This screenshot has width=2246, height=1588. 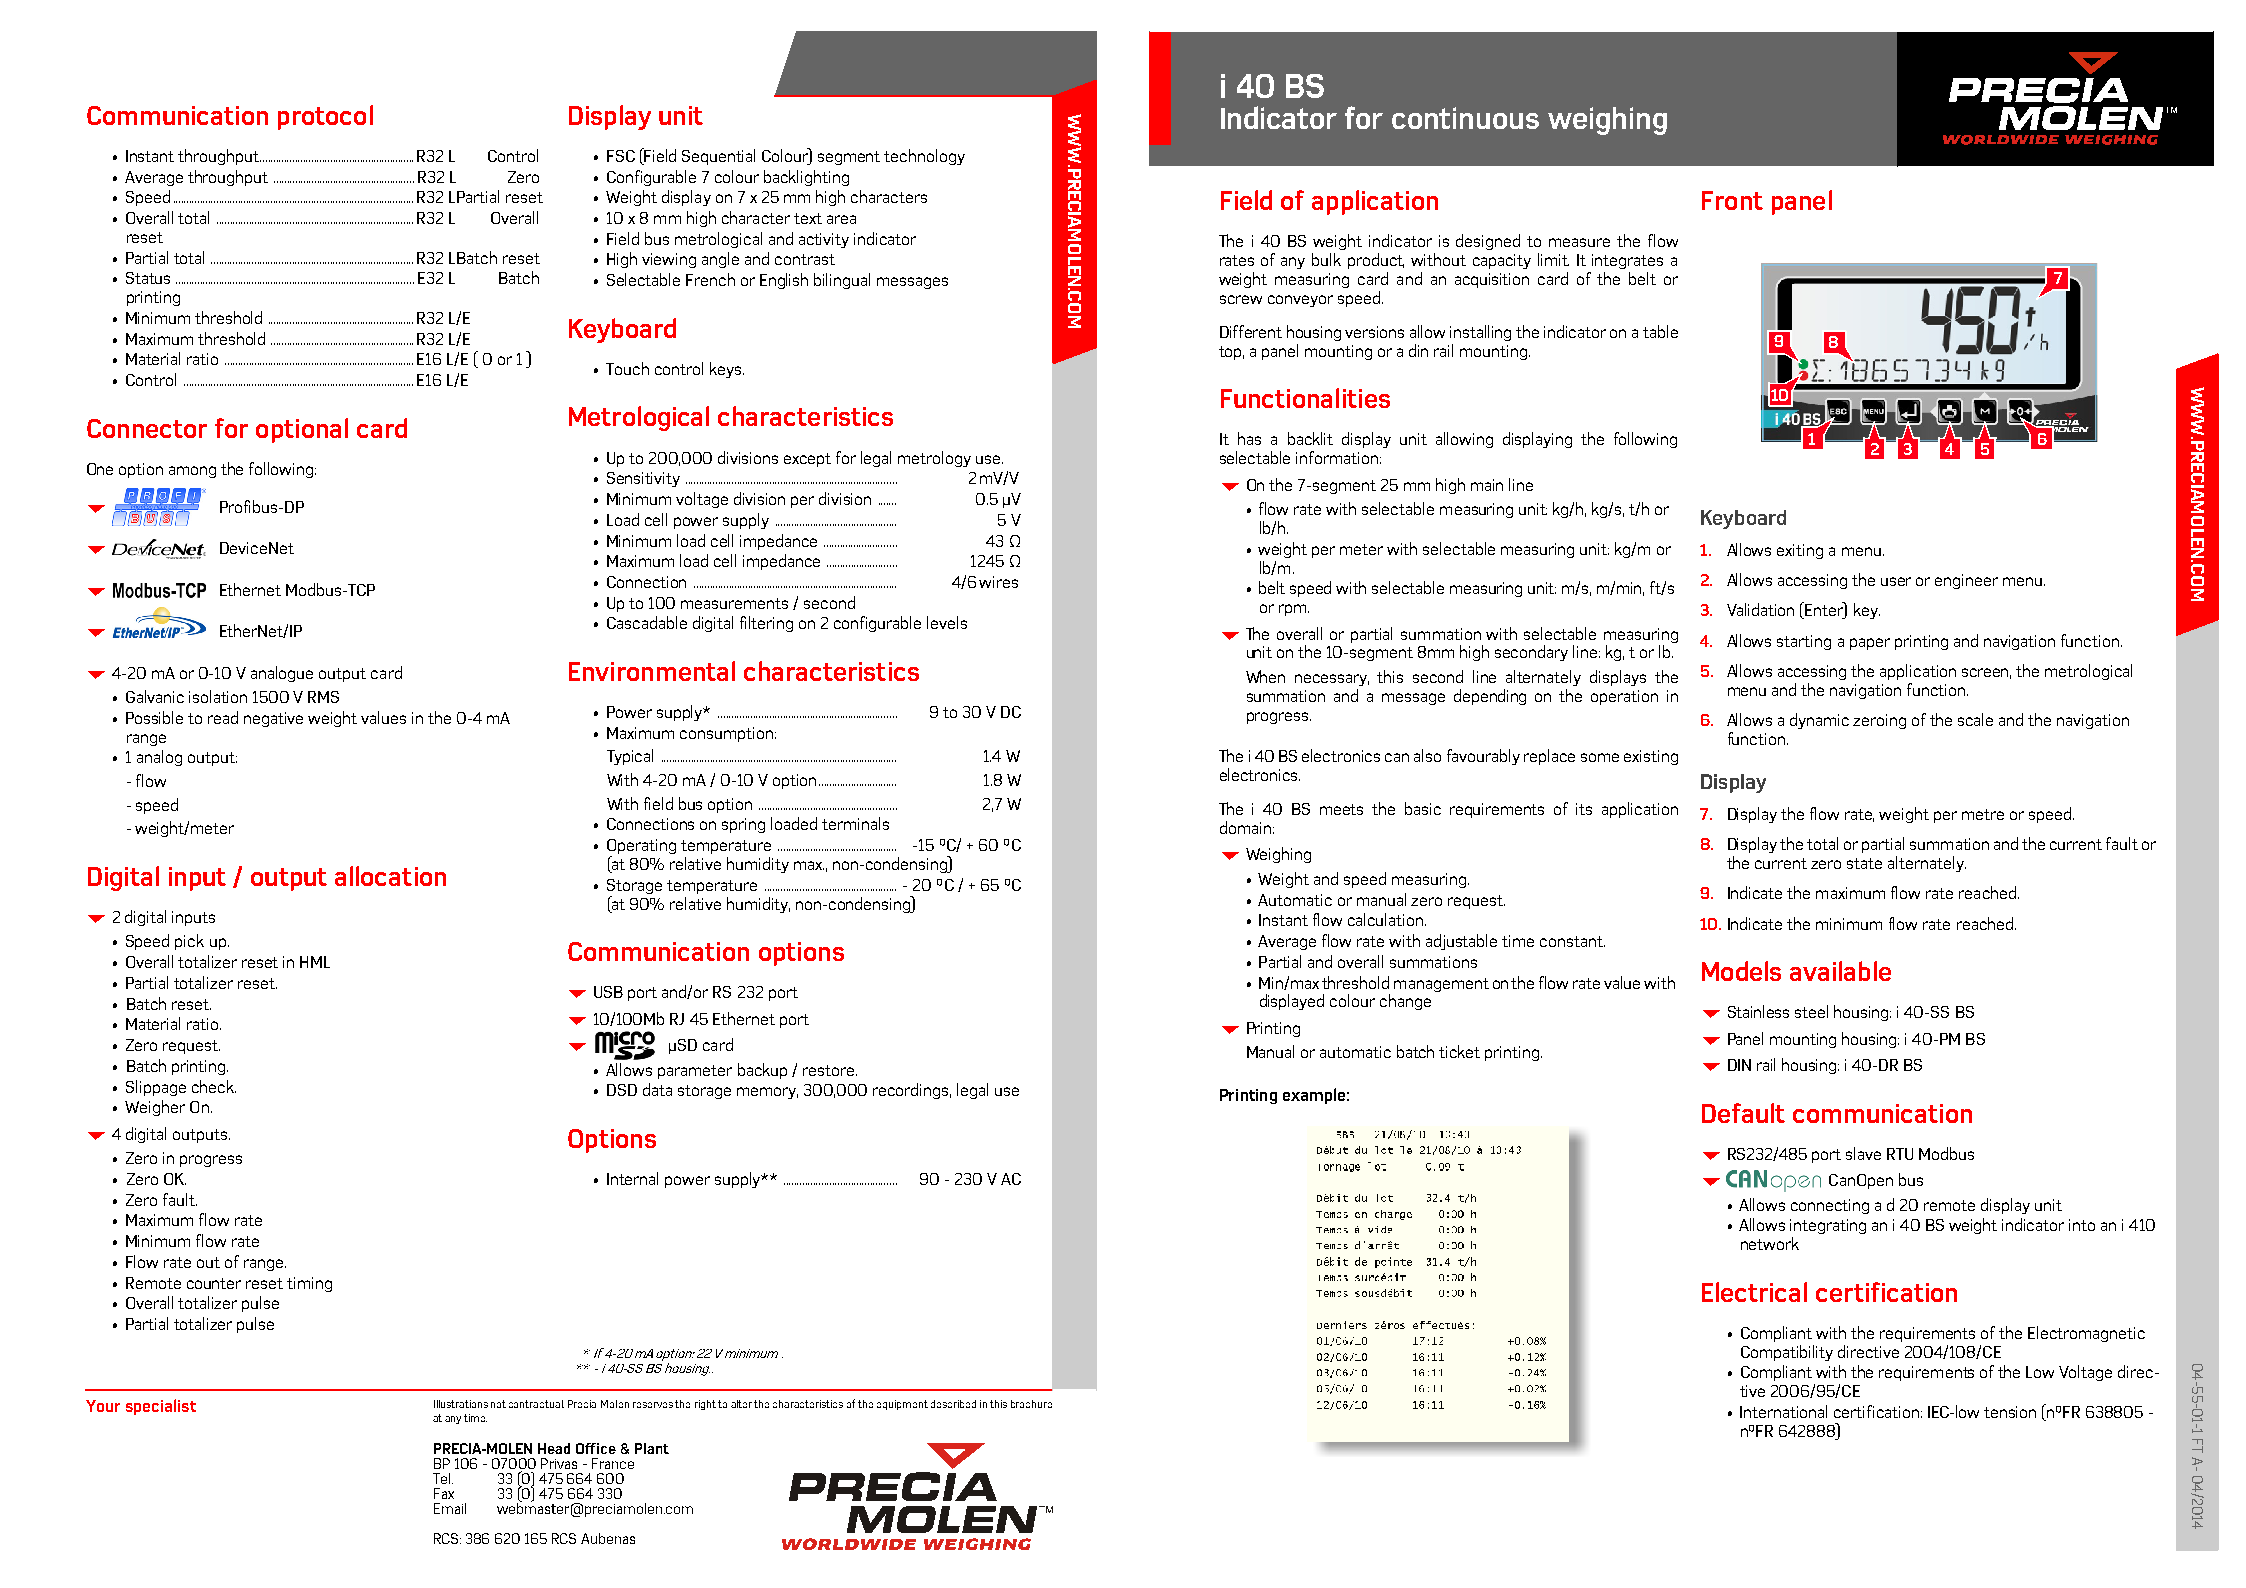 I want to click on described, so click(x=953, y=1404).
